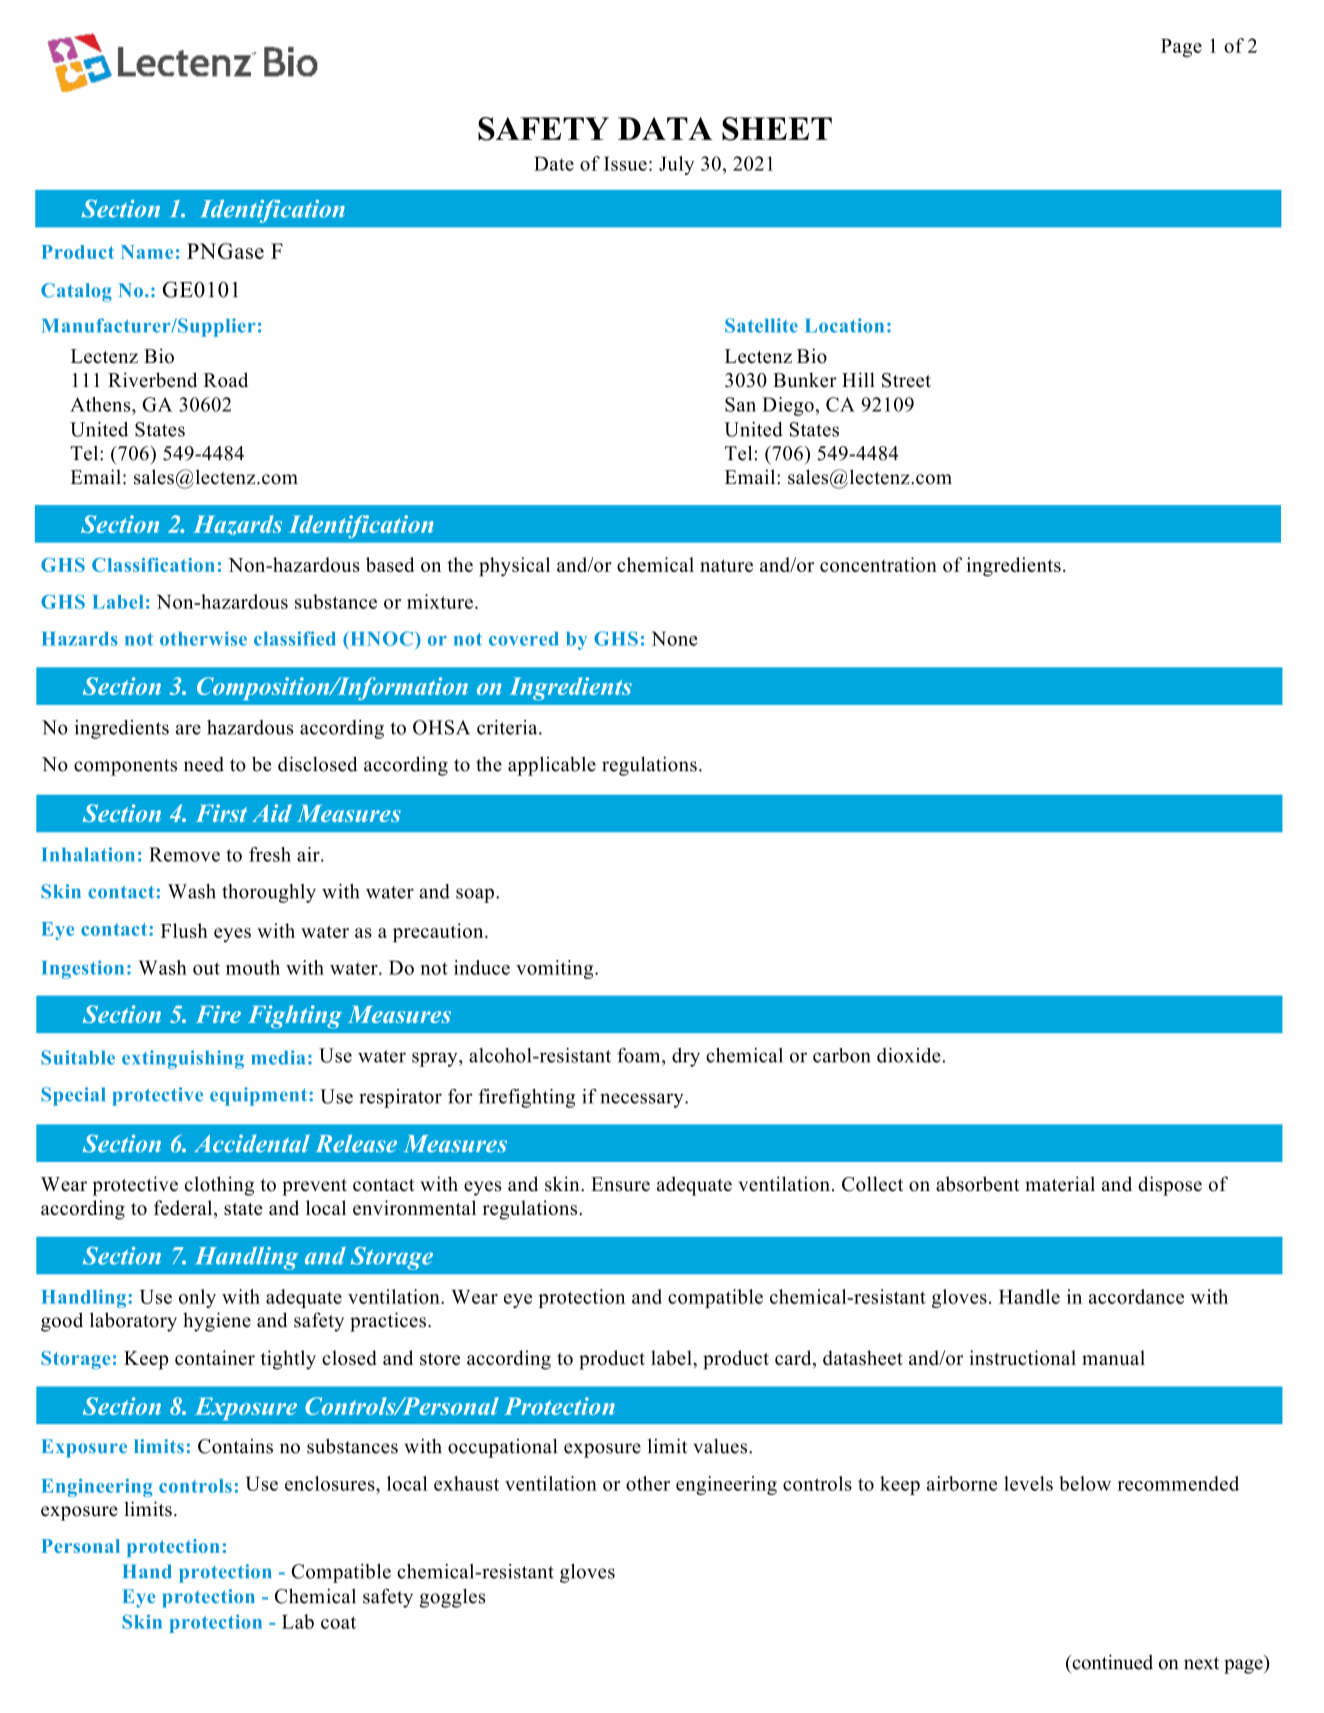  What do you see at coordinates (184, 930) in the page?
I see `Flush` at bounding box center [184, 930].
